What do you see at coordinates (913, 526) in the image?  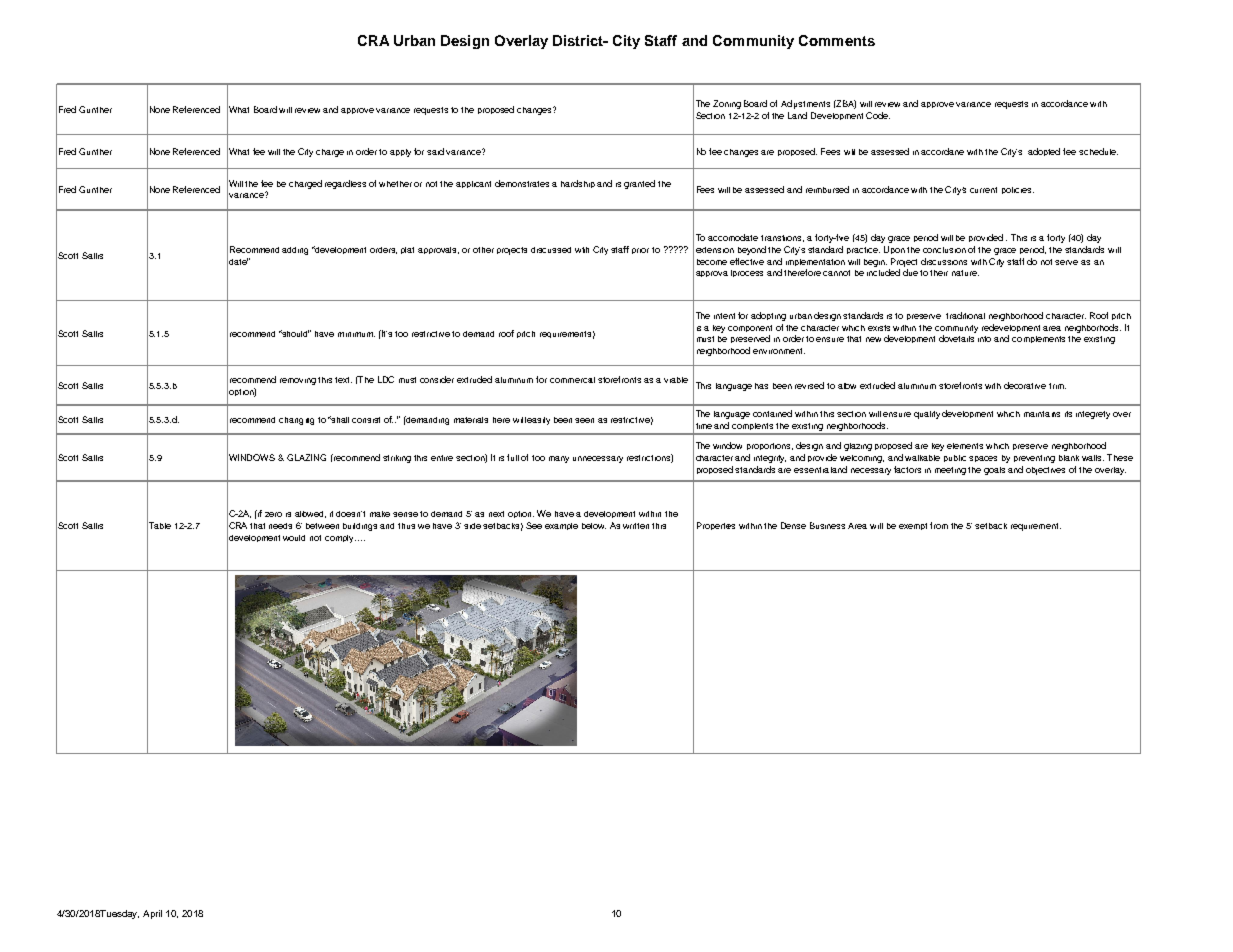 I see `exempt` at bounding box center [913, 526].
